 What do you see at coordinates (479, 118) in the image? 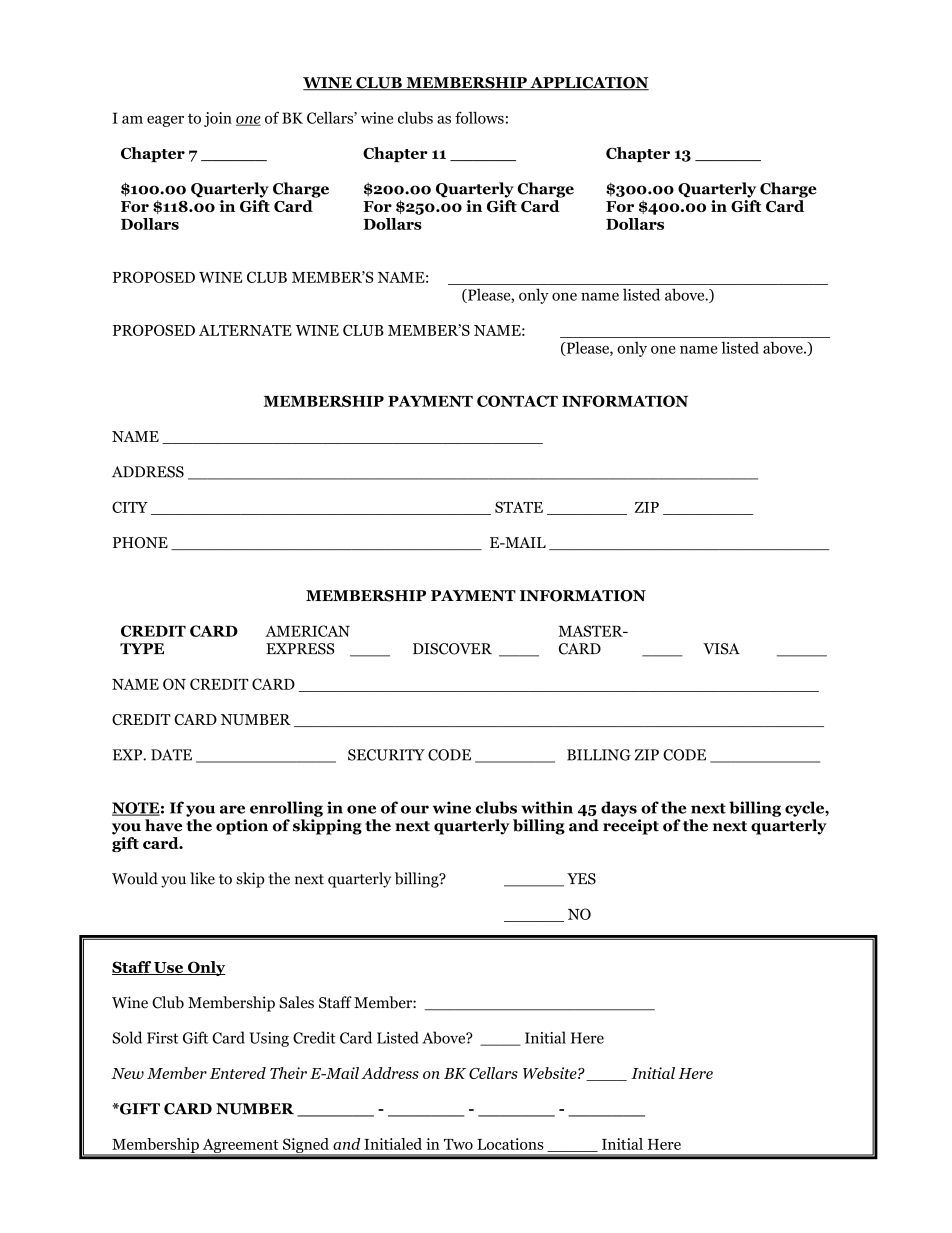
I see `follows` at bounding box center [479, 118].
